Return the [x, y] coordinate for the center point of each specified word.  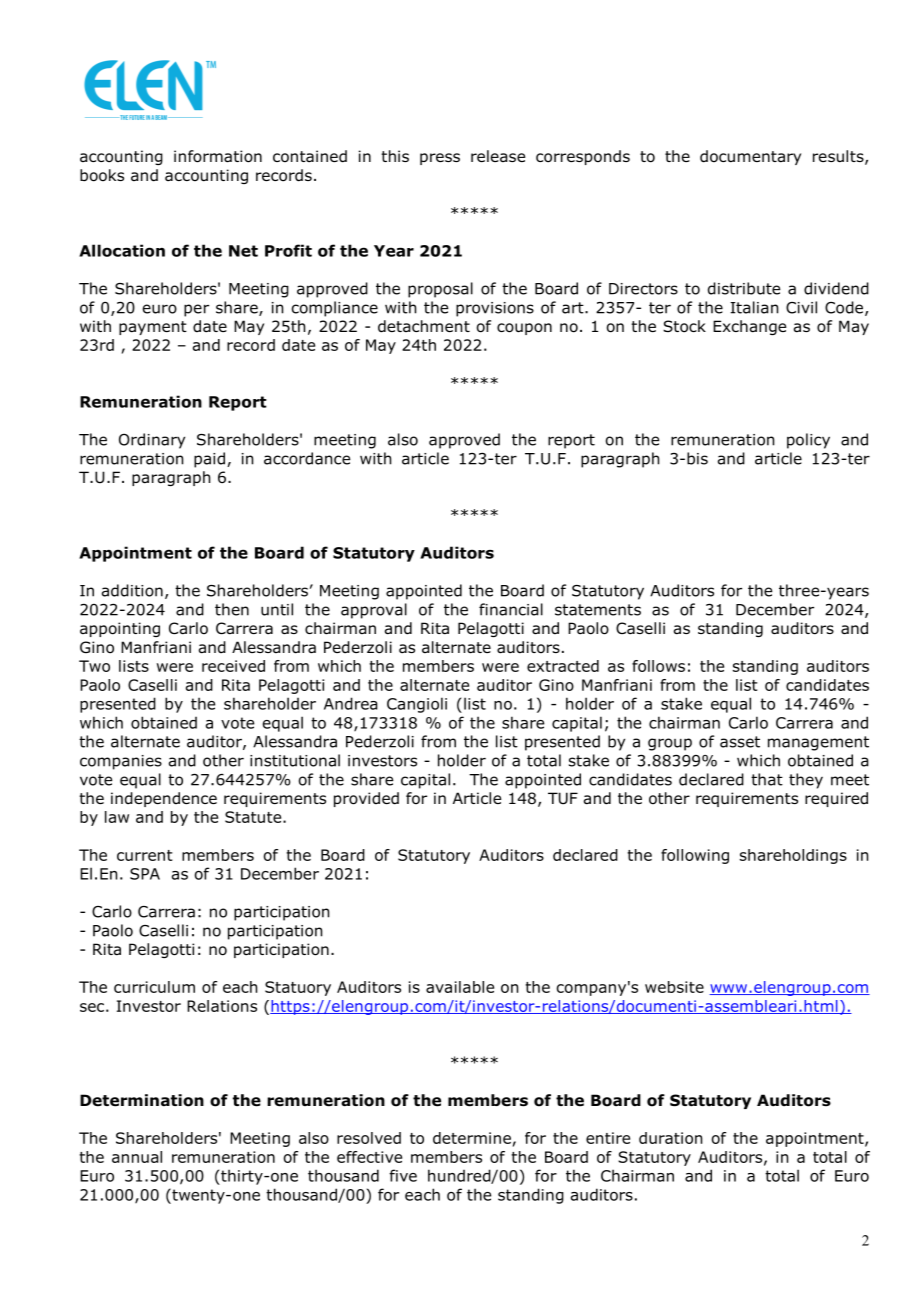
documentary [750, 157]
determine [472, 1138]
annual [137, 1157]
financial [511, 609]
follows [658, 666]
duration [670, 1138]
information [218, 156]
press [440, 159]
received [233, 666]
